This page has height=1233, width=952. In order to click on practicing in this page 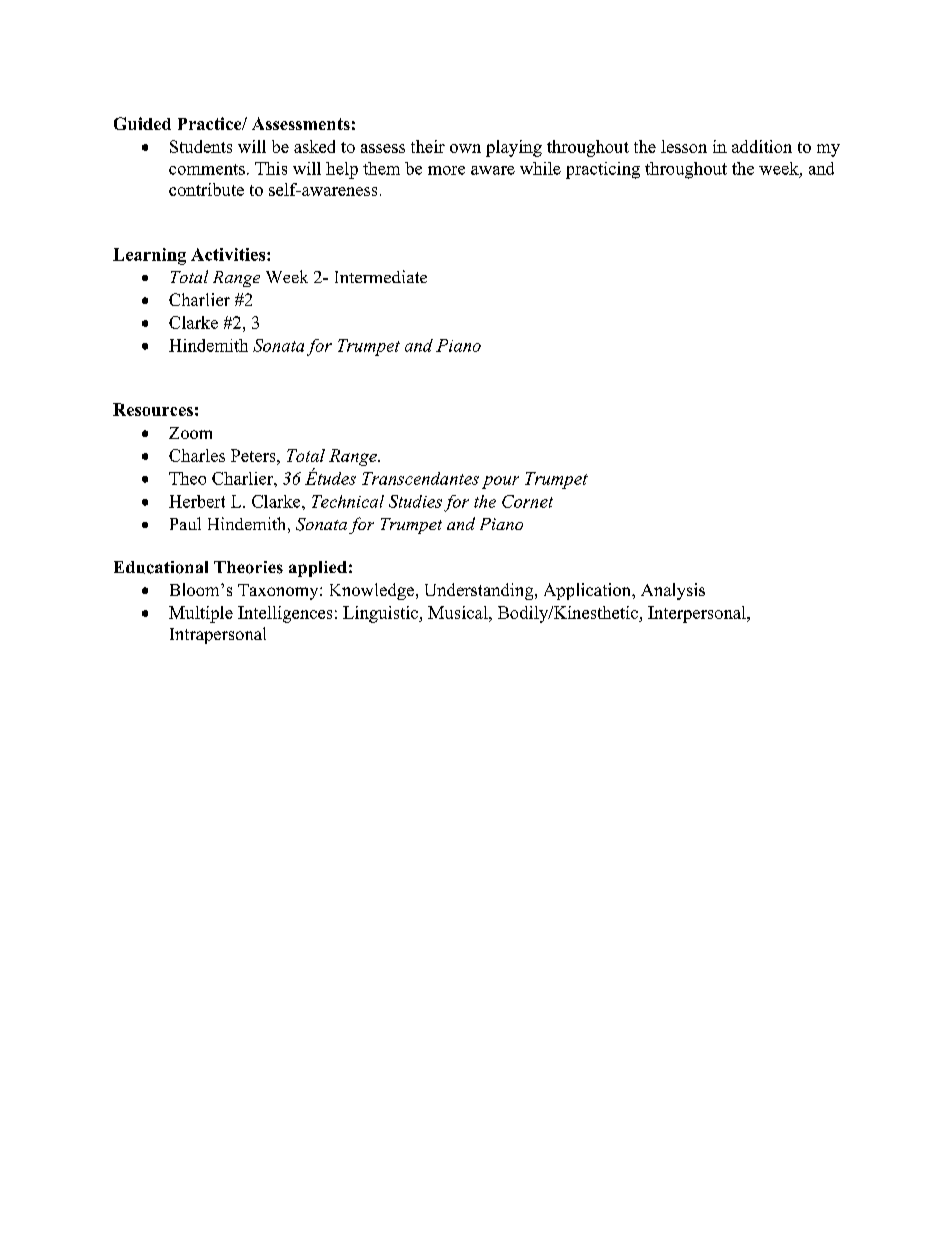, I will do `click(603, 170)`.
